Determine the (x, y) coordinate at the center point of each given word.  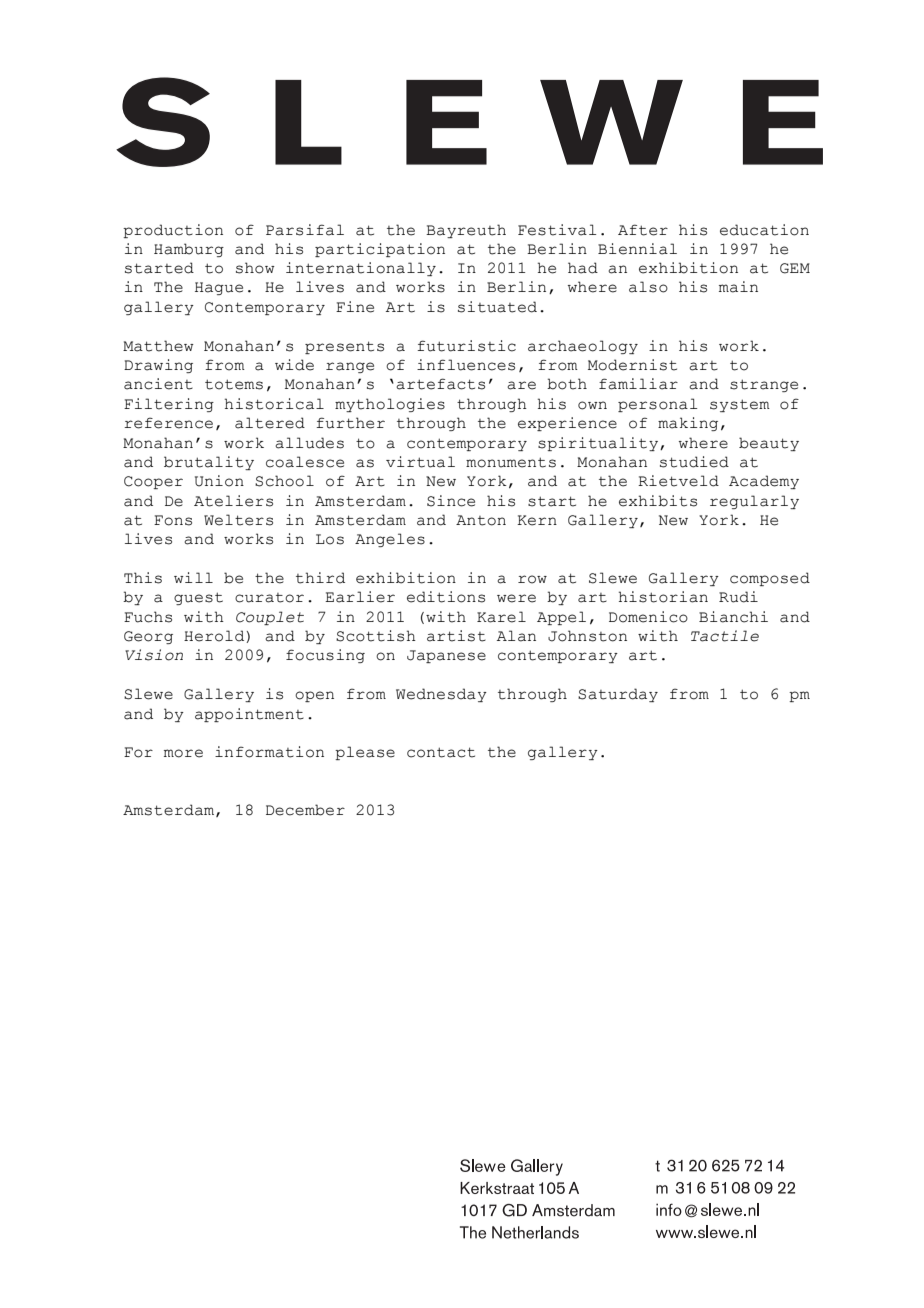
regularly (754, 502)
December (305, 810)
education (764, 230)
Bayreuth (466, 231)
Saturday (618, 695)
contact (441, 752)
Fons (173, 520)
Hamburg (189, 250)
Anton (481, 520)
